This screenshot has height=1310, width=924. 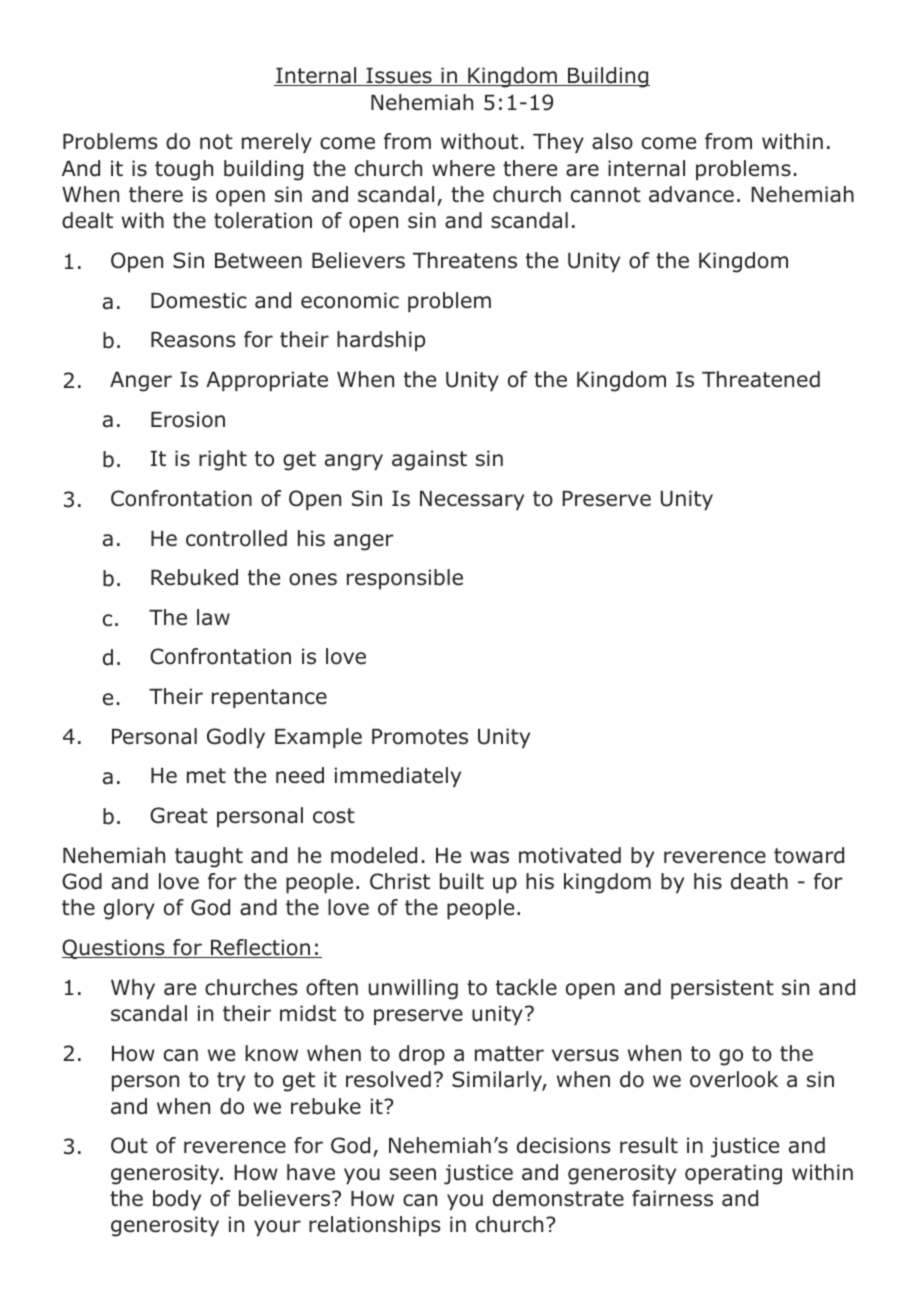 What do you see at coordinates (177, 1200) in the screenshot?
I see `body` at bounding box center [177, 1200].
